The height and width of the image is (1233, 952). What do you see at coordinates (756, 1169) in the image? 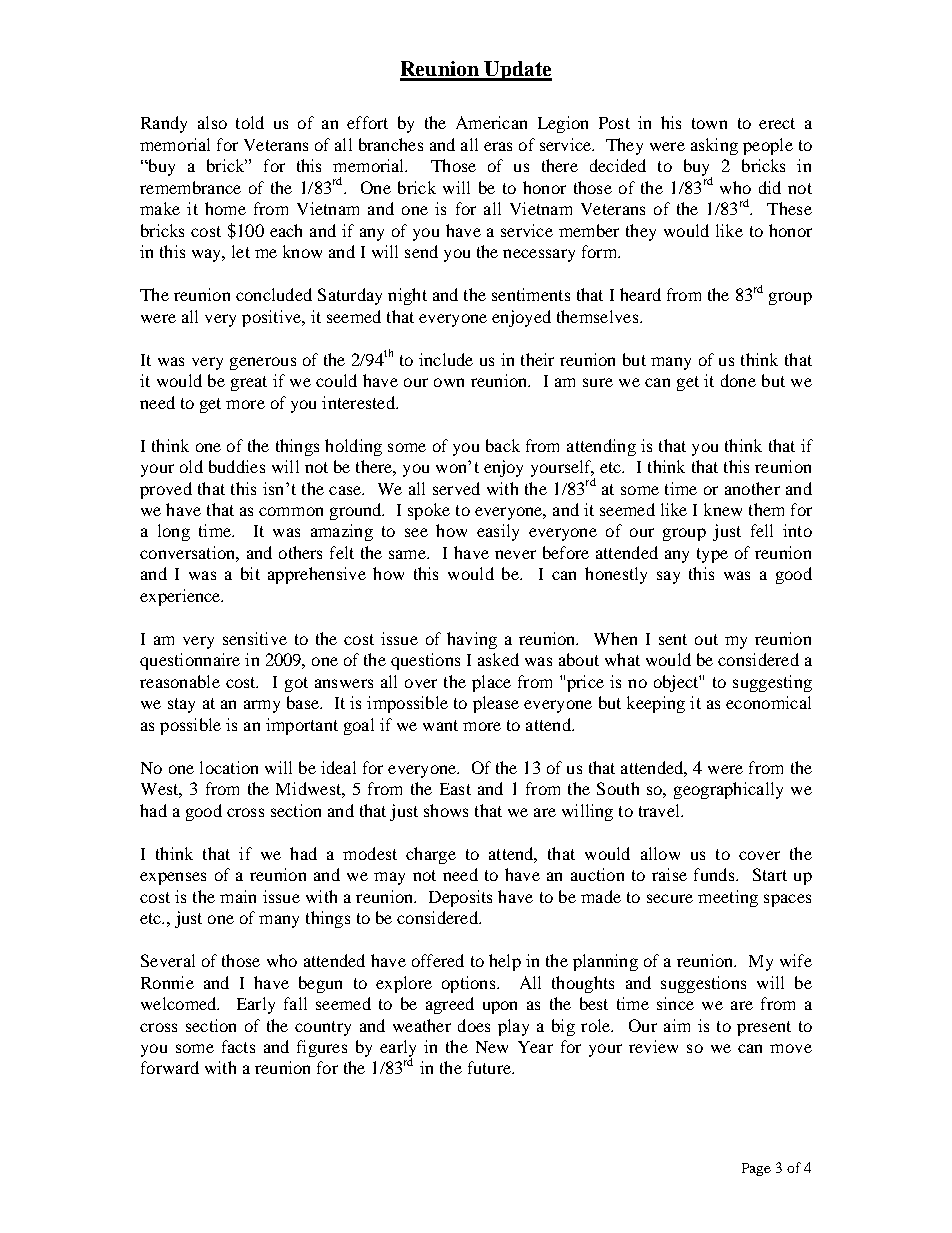
I see `Page` at bounding box center [756, 1169].
